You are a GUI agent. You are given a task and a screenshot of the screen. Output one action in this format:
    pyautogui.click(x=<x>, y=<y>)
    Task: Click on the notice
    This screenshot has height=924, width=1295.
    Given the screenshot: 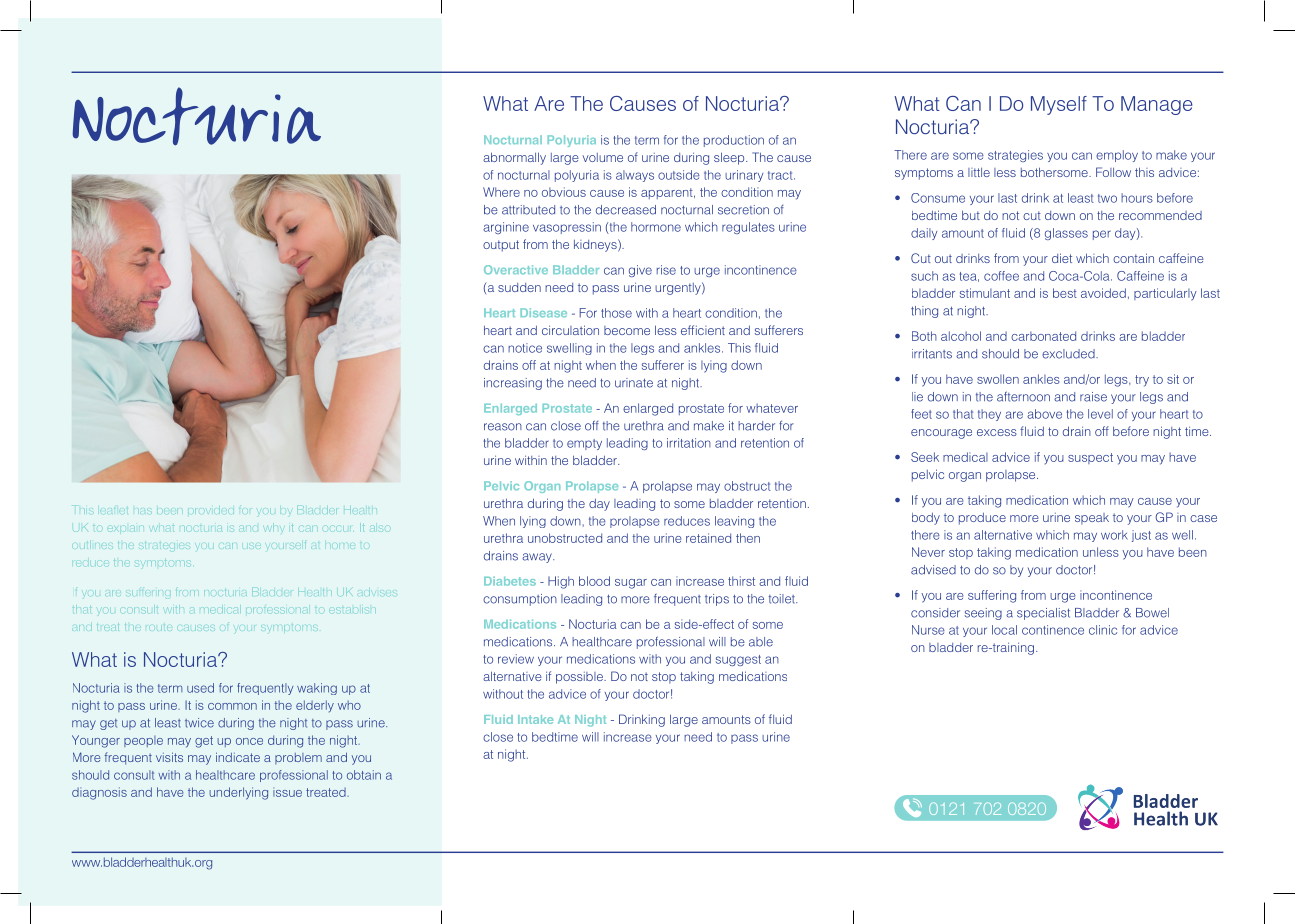 What is the action you would take?
    pyautogui.click(x=525, y=348)
